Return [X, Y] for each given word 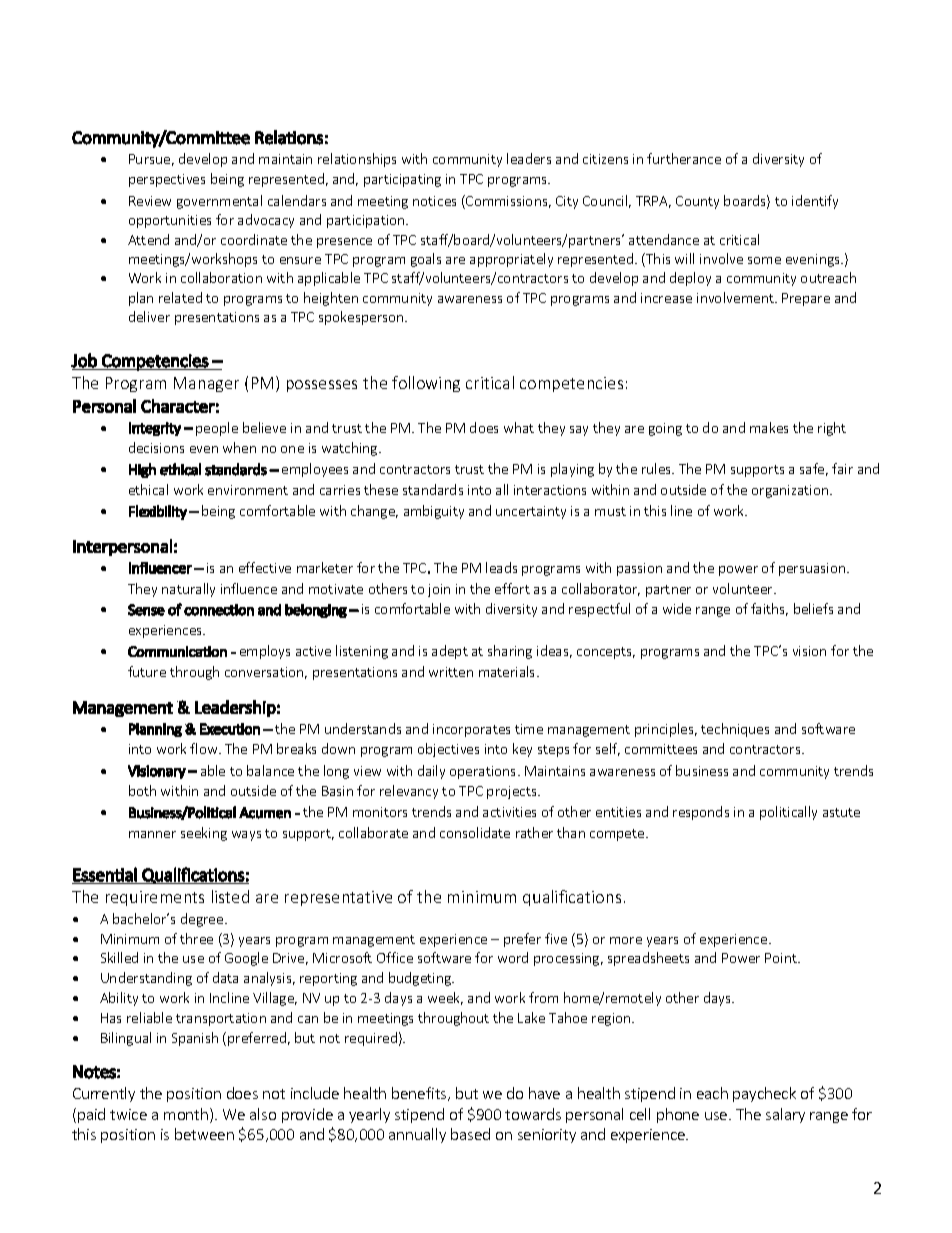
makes [769, 427]
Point [782, 958]
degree [203, 920]
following [426, 384]
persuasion [813, 569]
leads [501, 567]
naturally [188, 590]
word [513, 957]
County [697, 202]
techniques [735, 730]
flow [205, 748]
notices [434, 201]
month [187, 1115]
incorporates [471, 730]
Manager [206, 384]
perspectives [167, 180]
